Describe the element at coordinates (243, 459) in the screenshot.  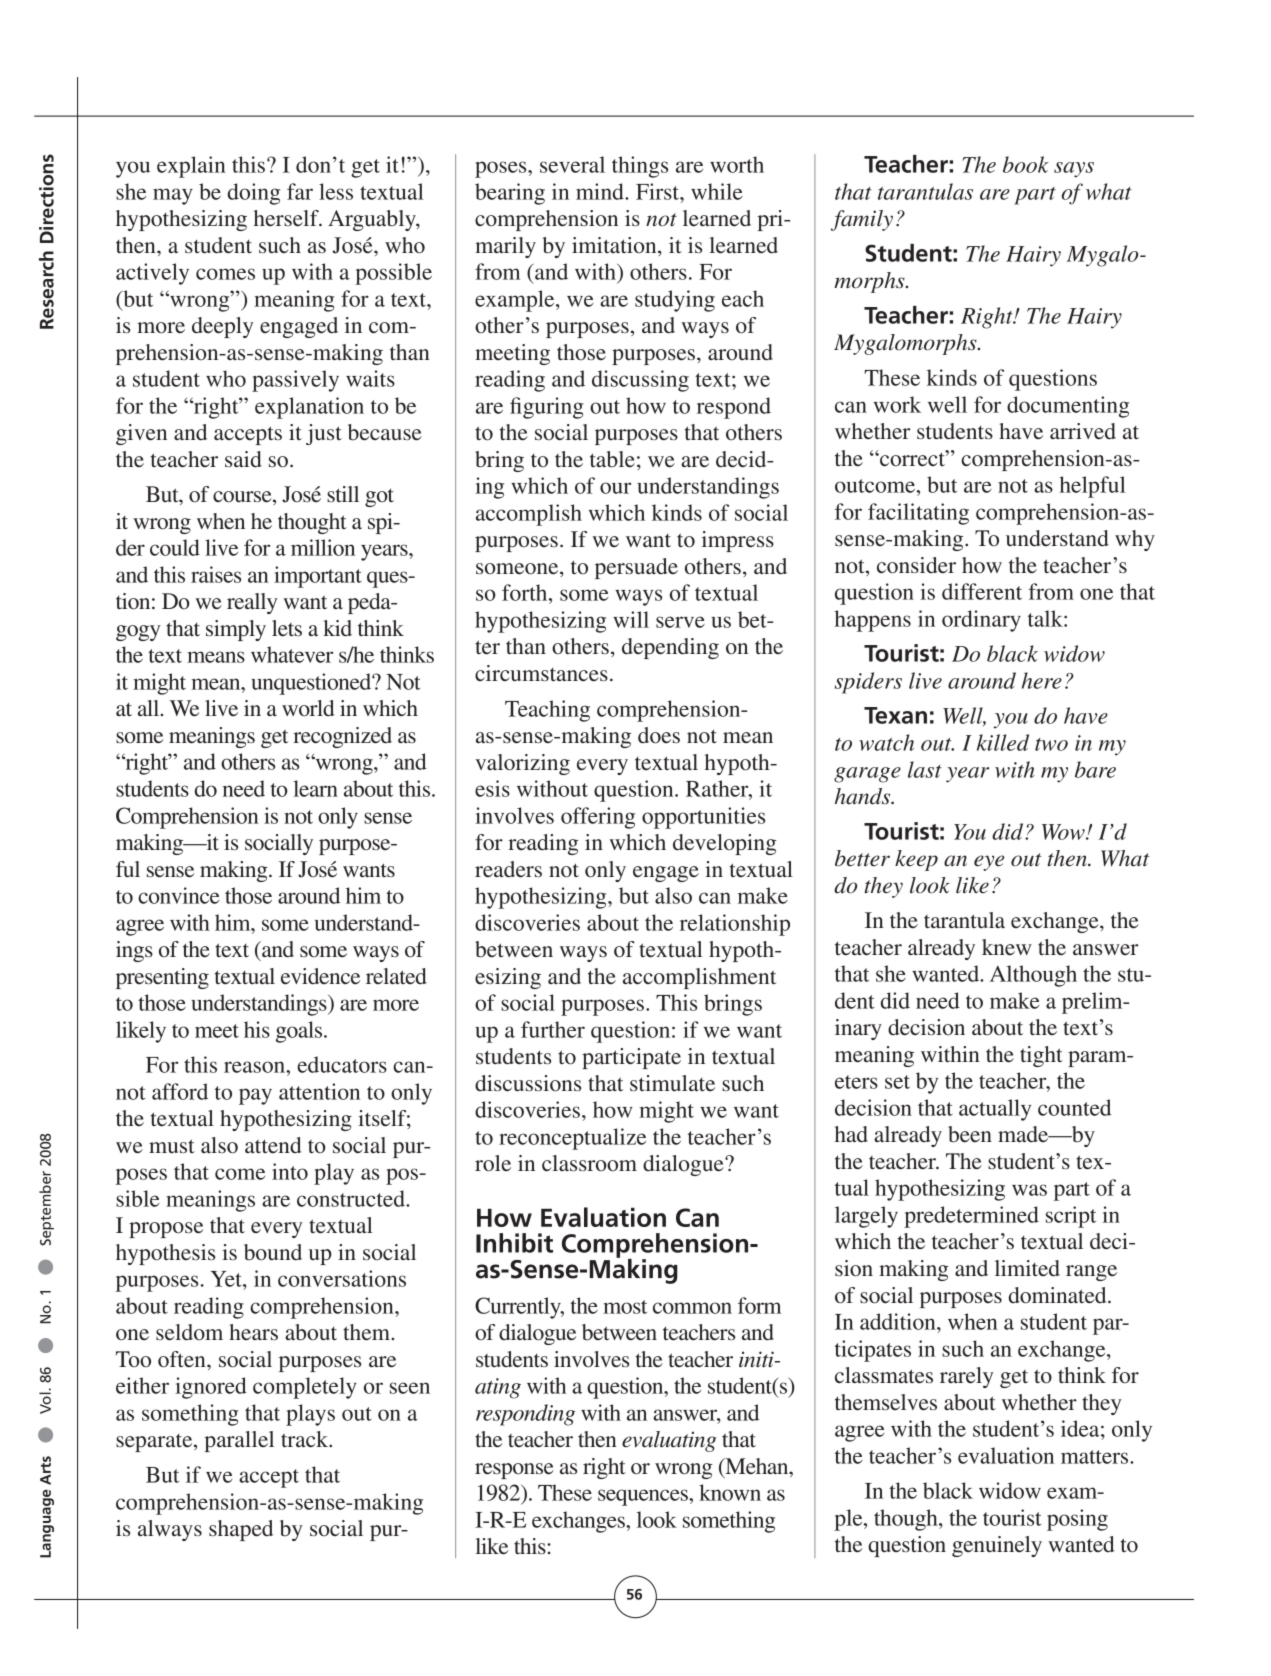
I see `said` at that location.
